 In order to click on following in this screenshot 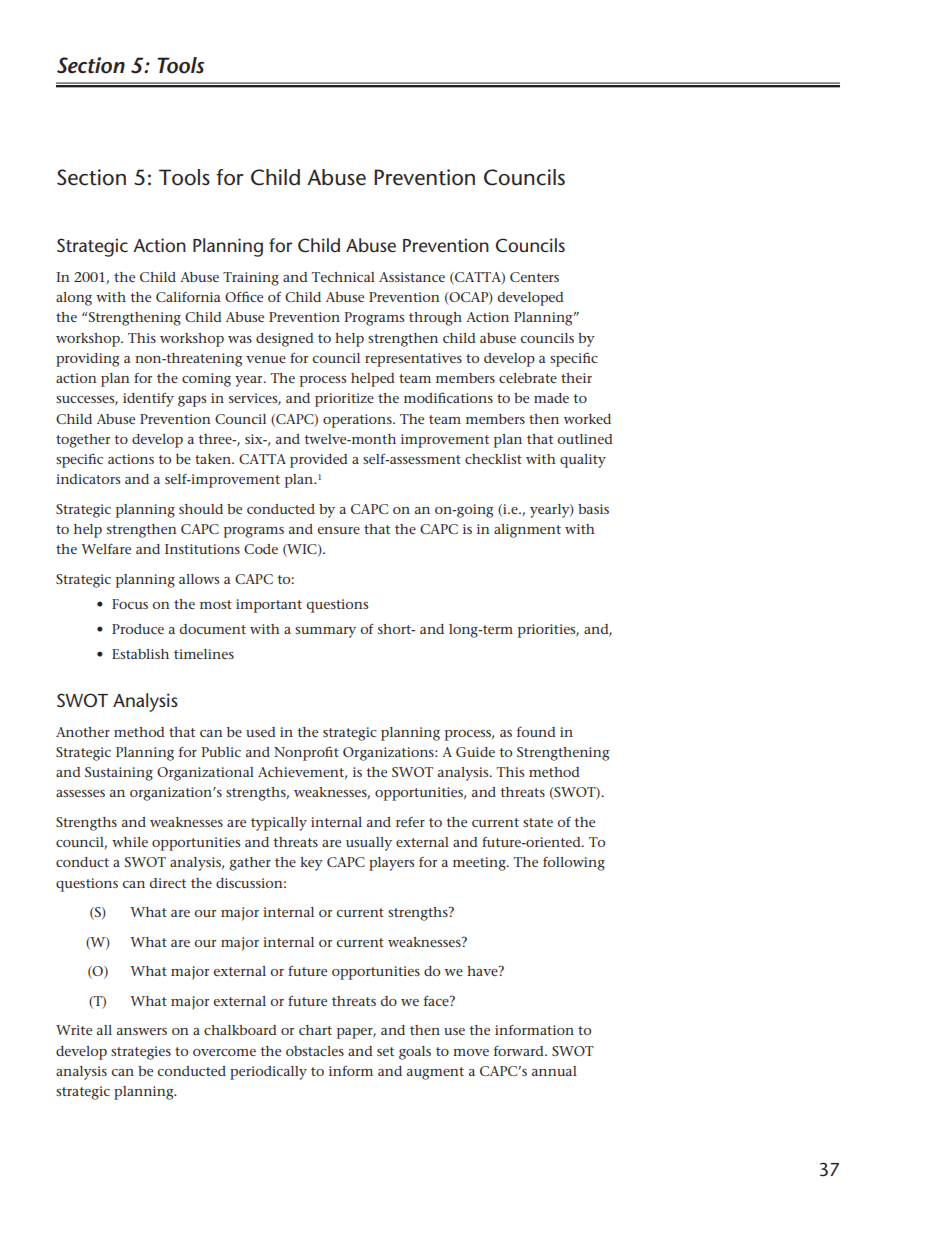, I will do `click(574, 864)`.
